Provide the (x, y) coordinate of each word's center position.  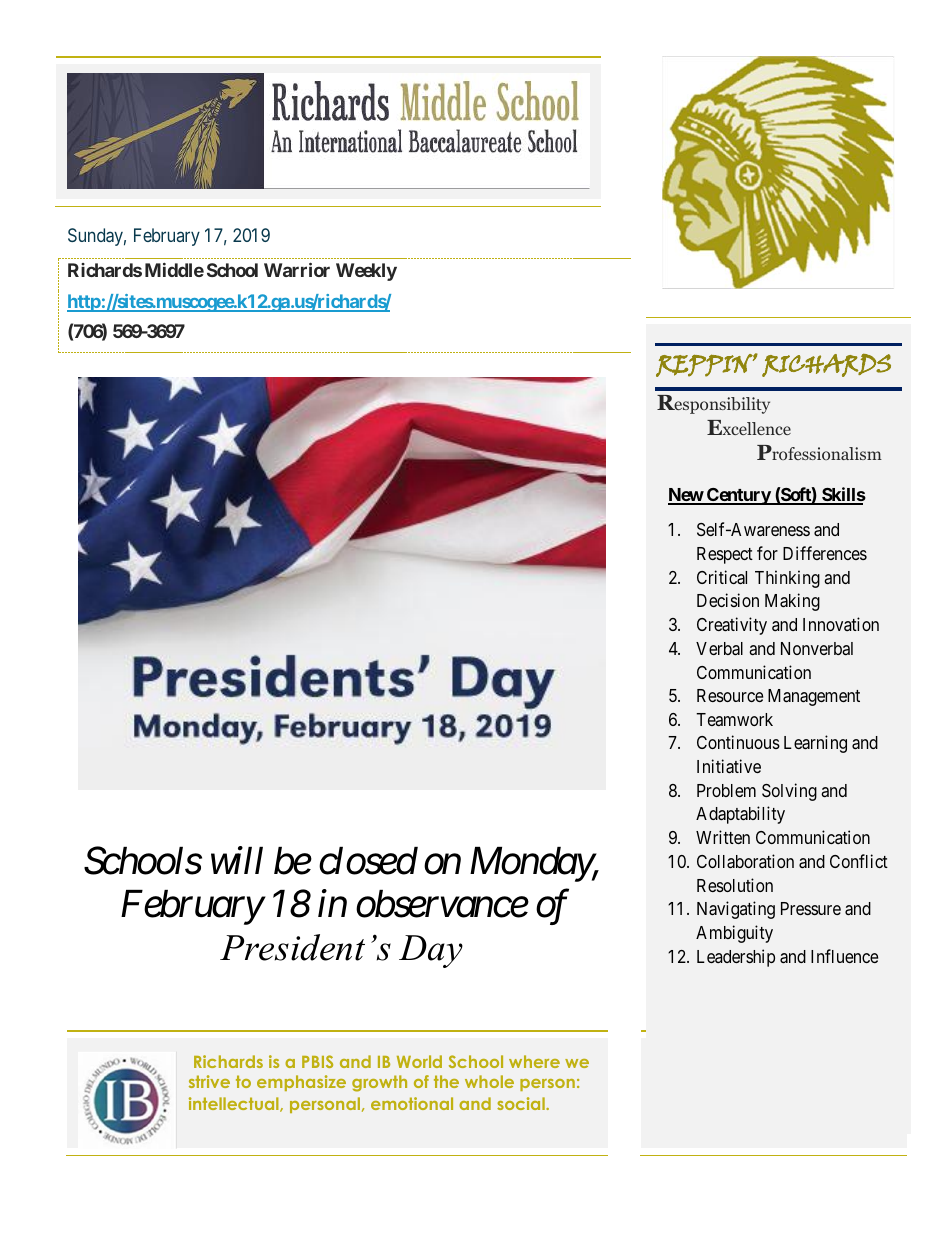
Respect (725, 555)
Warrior (297, 269)
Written (723, 837)
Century (738, 496)
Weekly (366, 272)
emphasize (301, 1083)
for (767, 553)
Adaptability (740, 815)
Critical (722, 577)
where (534, 1061)
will (237, 860)
